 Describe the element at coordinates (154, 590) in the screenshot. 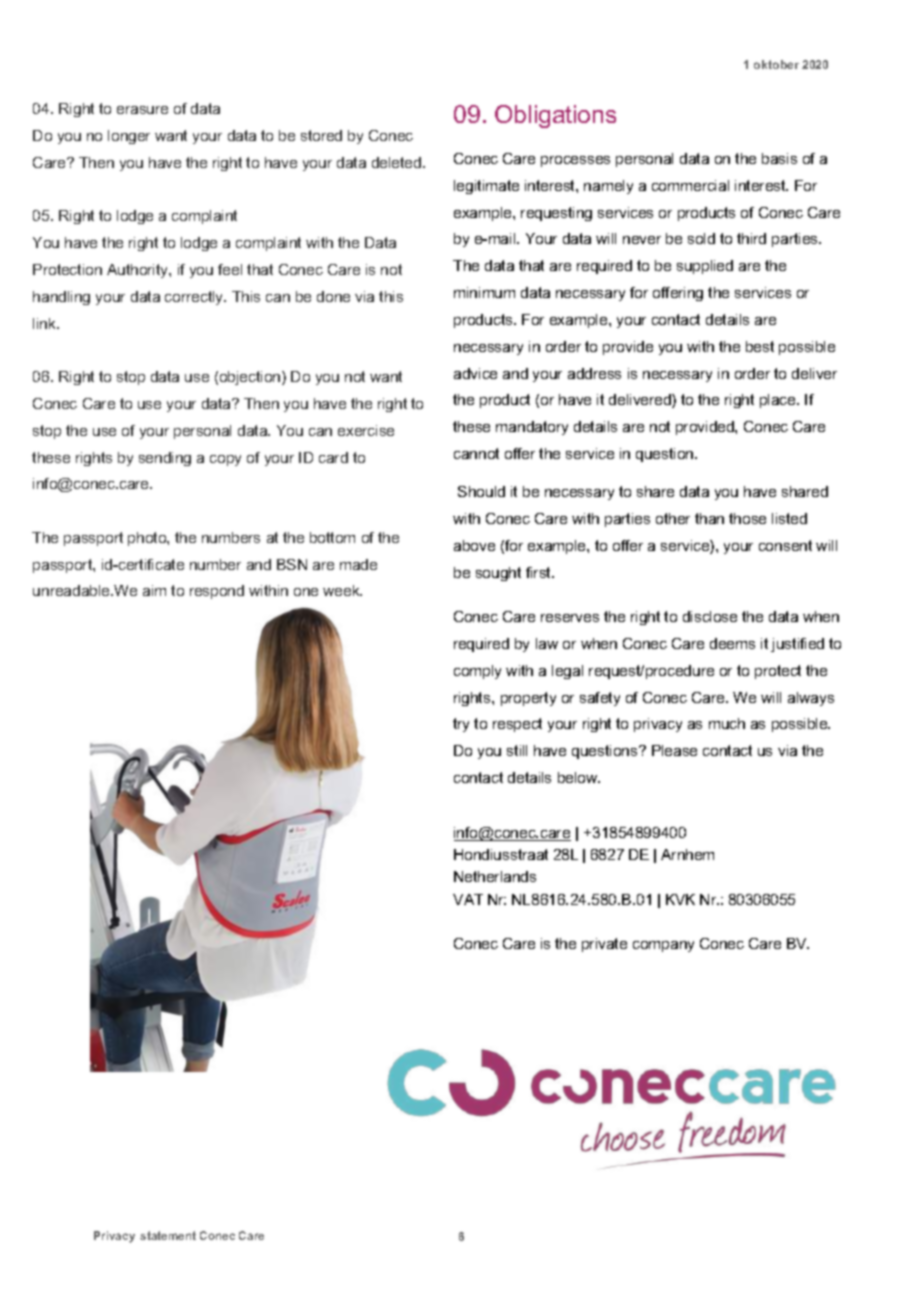

I see `aim` at that location.
